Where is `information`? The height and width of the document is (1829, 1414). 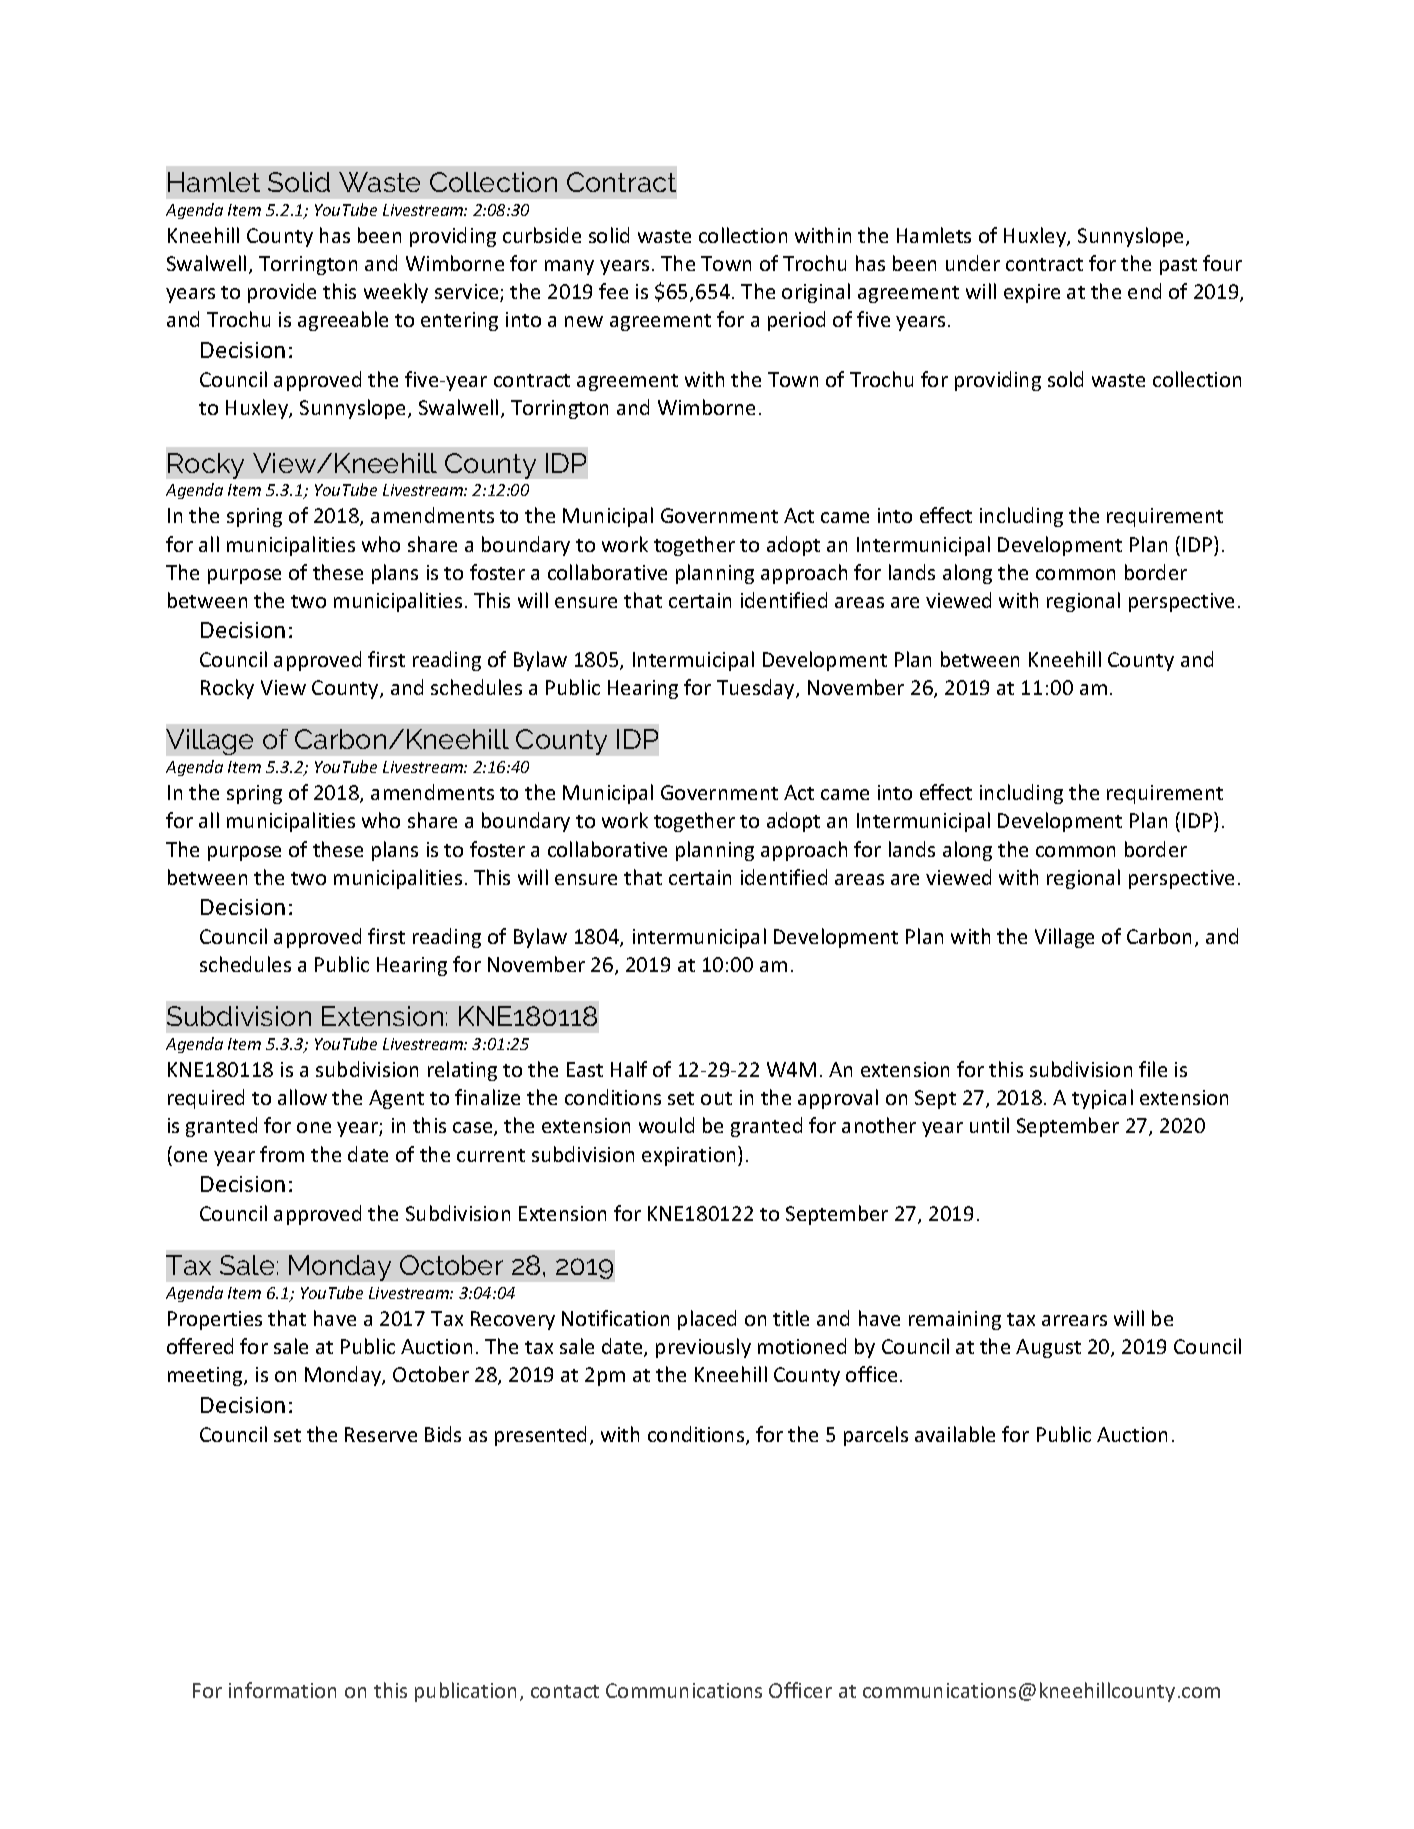
information is located at coordinates (282, 1690).
